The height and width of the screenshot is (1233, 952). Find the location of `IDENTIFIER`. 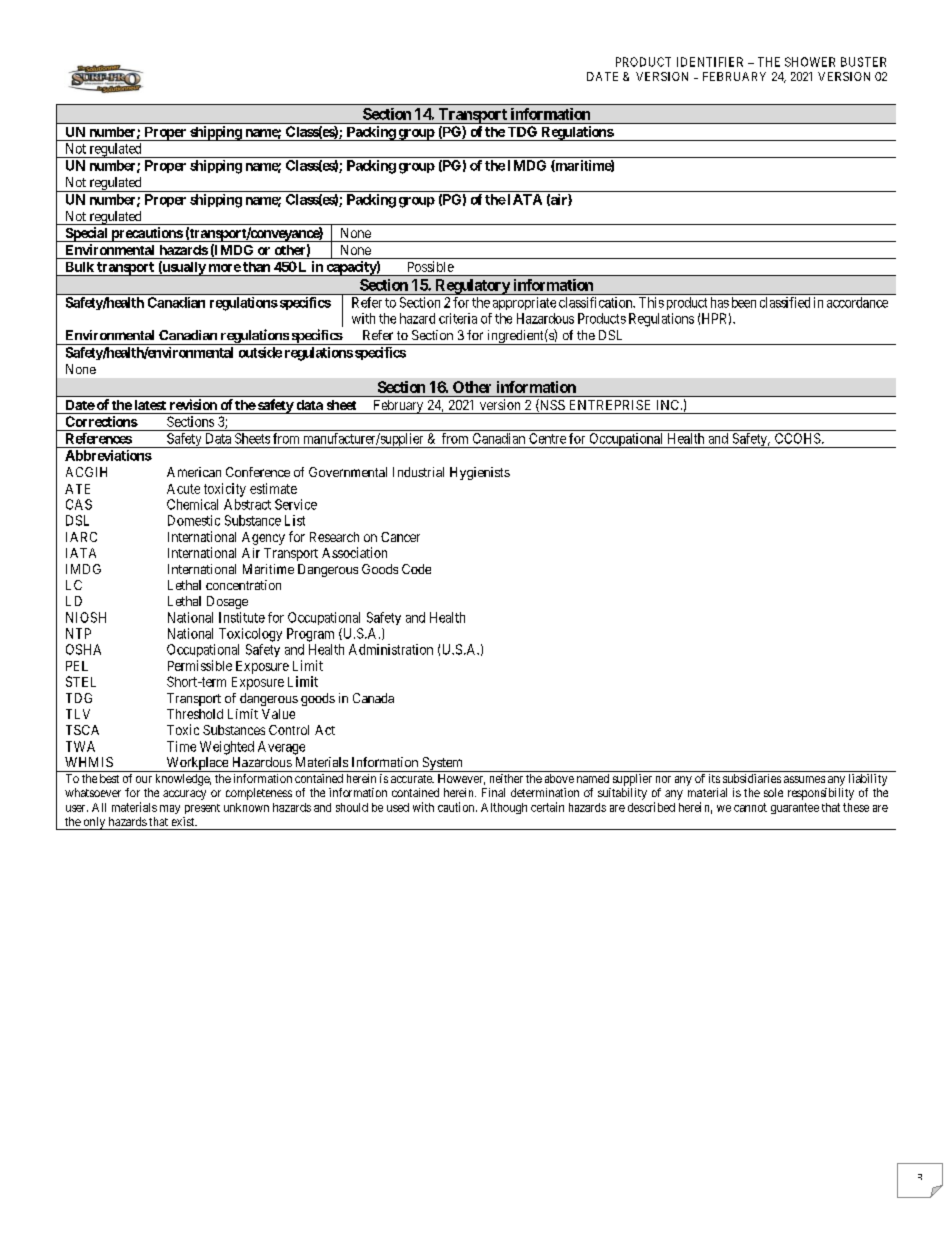

IDENTIFIER is located at coordinates (710, 62).
